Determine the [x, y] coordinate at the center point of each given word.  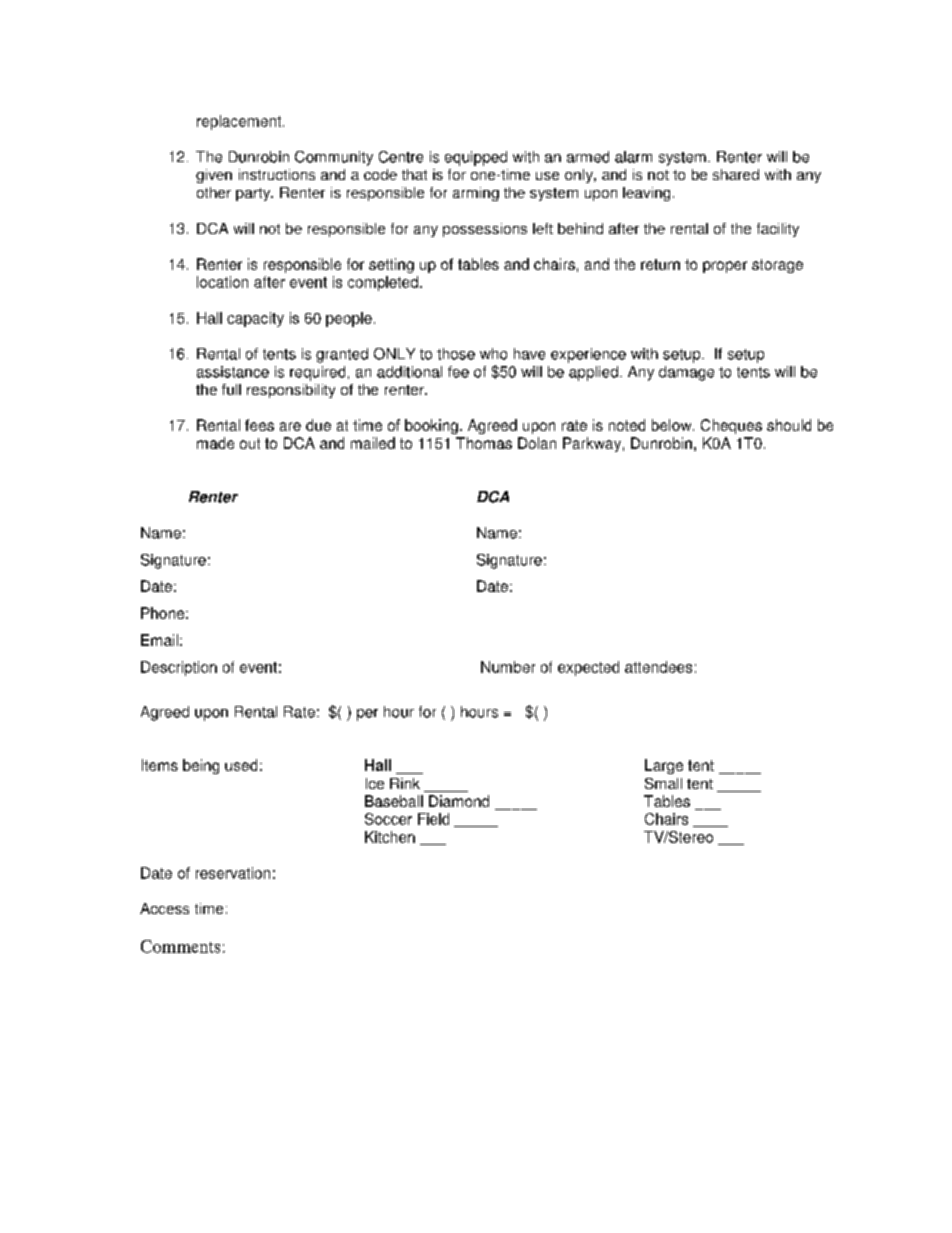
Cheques [731, 426]
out [250, 443]
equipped [476, 158]
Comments [180, 946]
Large [664, 766]
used [241, 765]
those [456, 354]
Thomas [484, 443]
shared [736, 174]
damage [686, 373]
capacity [255, 319]
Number [508, 667]
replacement [240, 122]
